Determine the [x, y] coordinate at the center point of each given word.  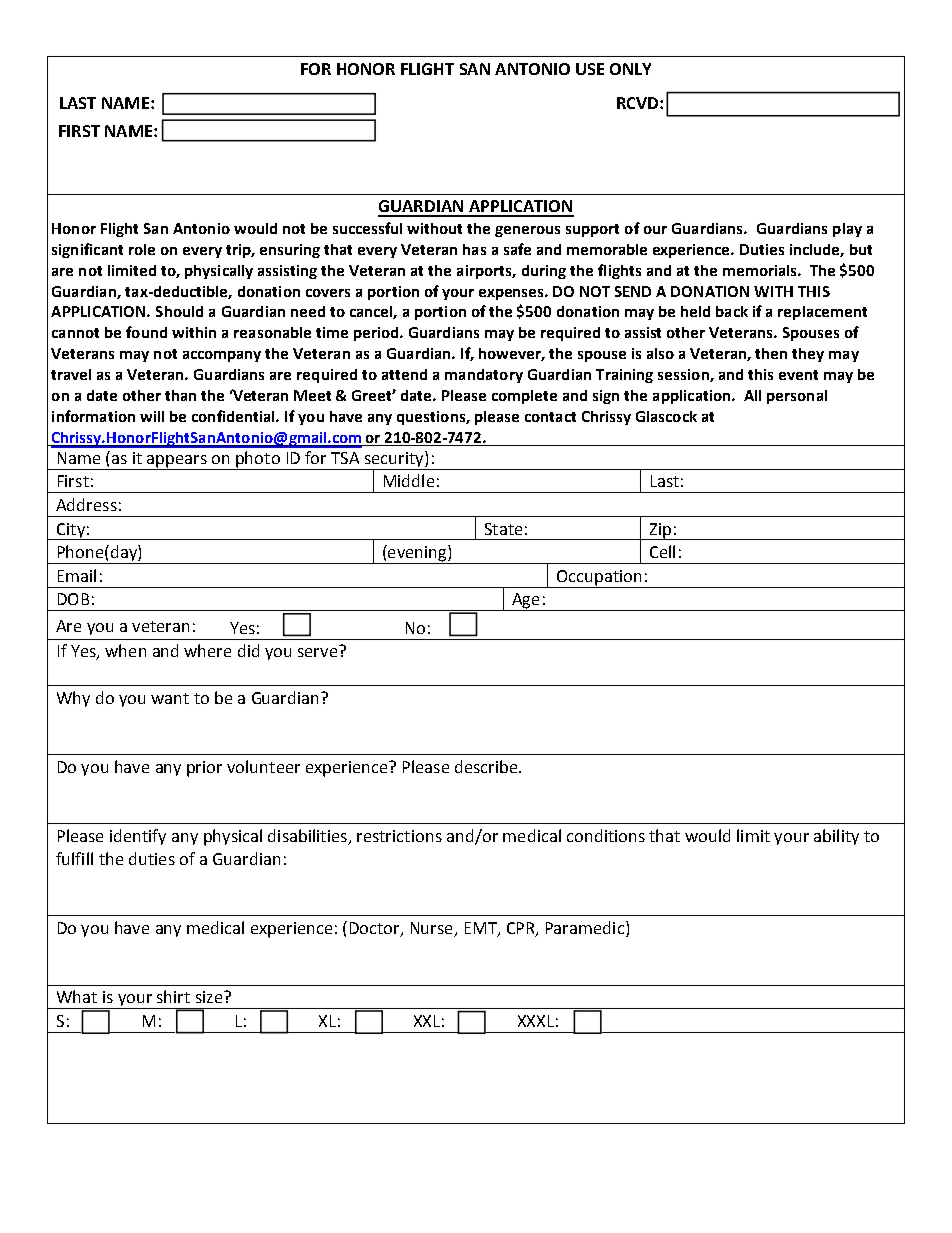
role [142, 249]
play [847, 230]
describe [487, 766]
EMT [482, 929]
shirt [173, 996]
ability [836, 837]
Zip [660, 531]
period [377, 334]
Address [86, 504]
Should [179, 311]
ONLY [630, 69]
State [503, 529]
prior [204, 769]
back [732, 311]
